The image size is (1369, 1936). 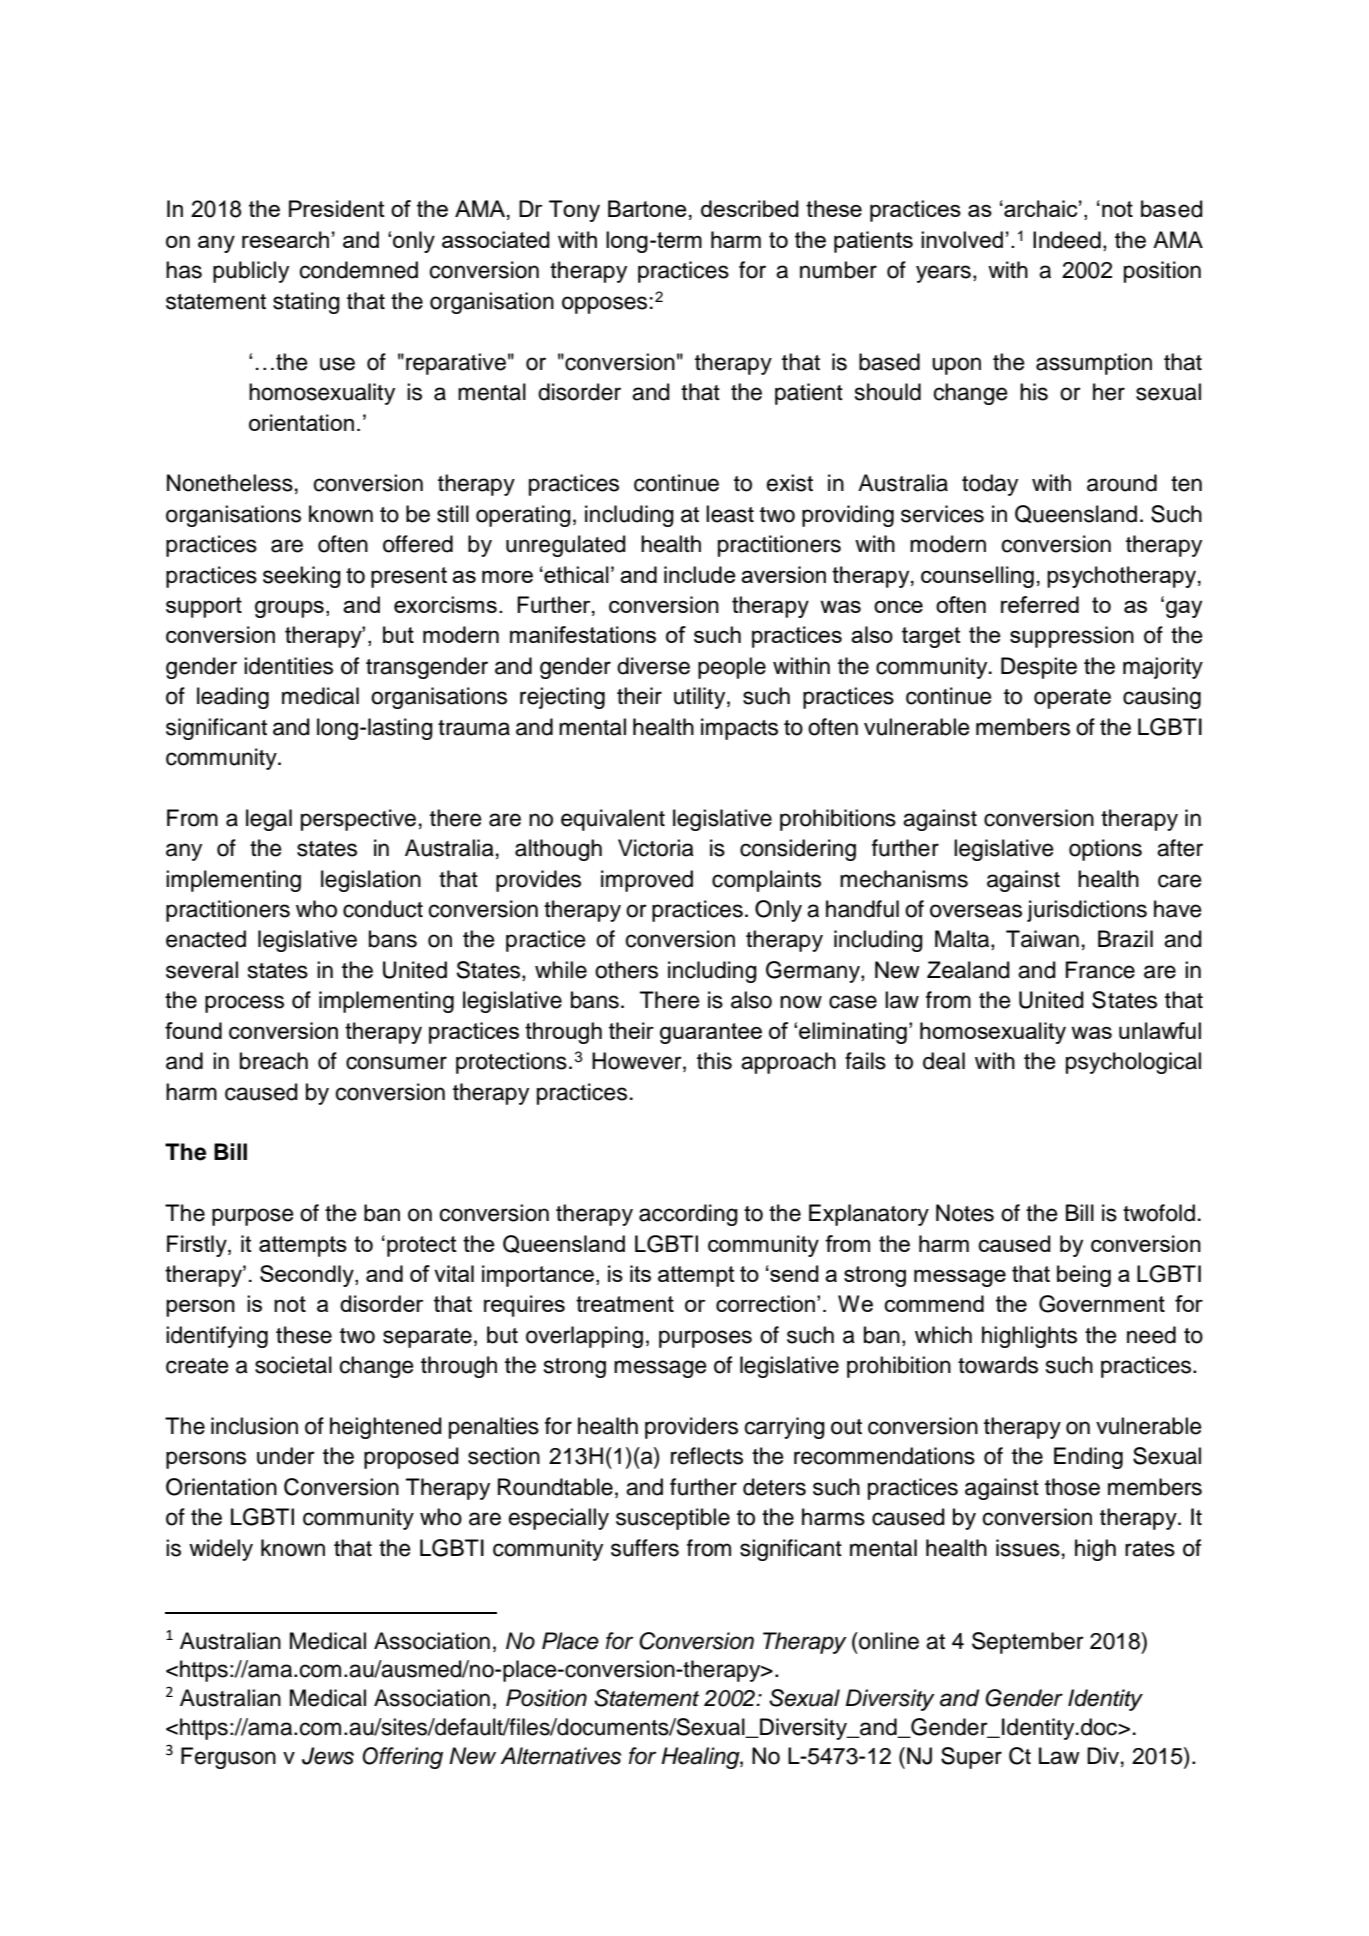 I want to click on process, so click(x=244, y=1004).
